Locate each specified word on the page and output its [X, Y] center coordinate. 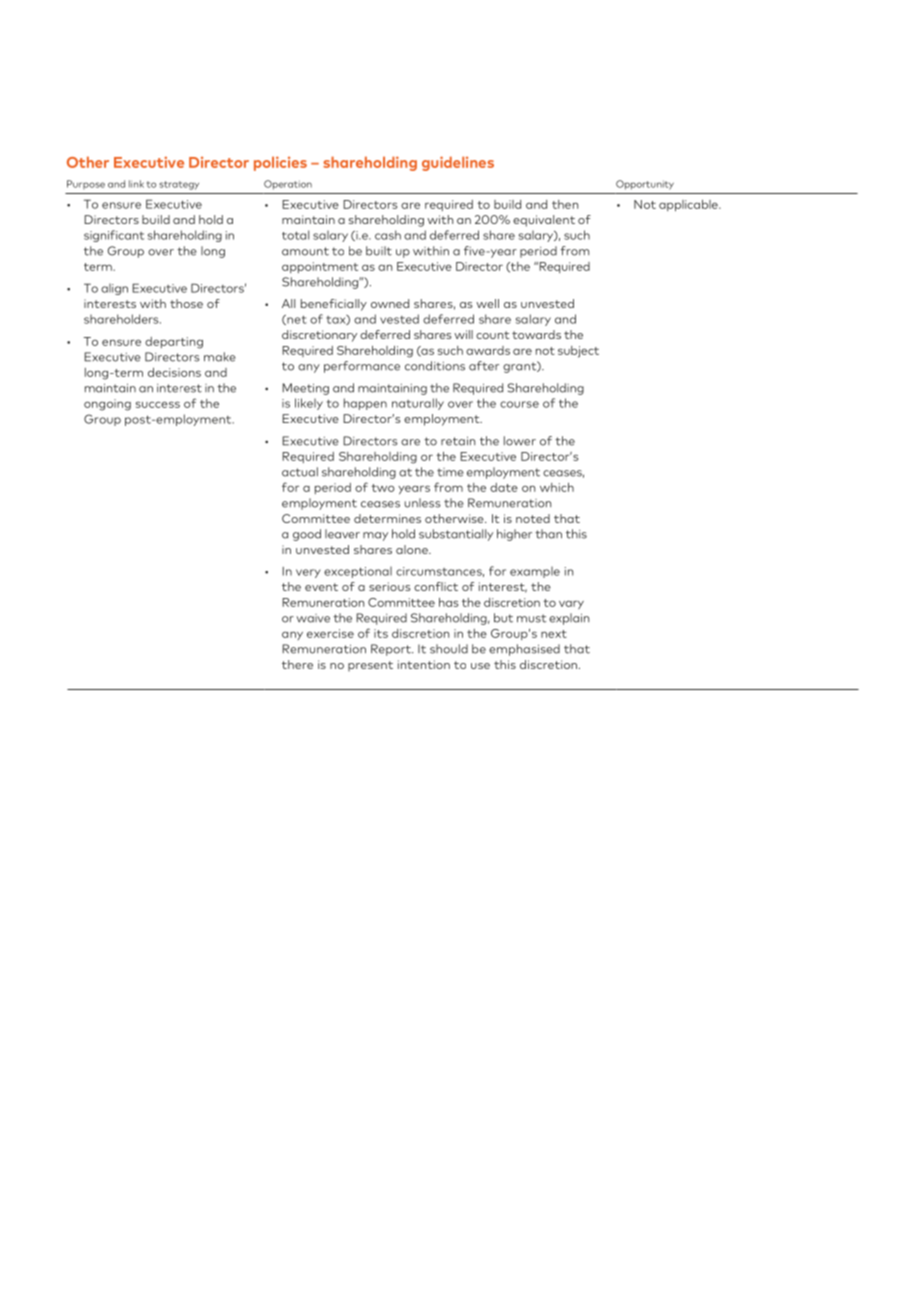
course [519, 404]
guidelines [458, 163]
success [158, 404]
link [136, 184]
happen [365, 404]
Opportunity [645, 185]
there [297, 664]
